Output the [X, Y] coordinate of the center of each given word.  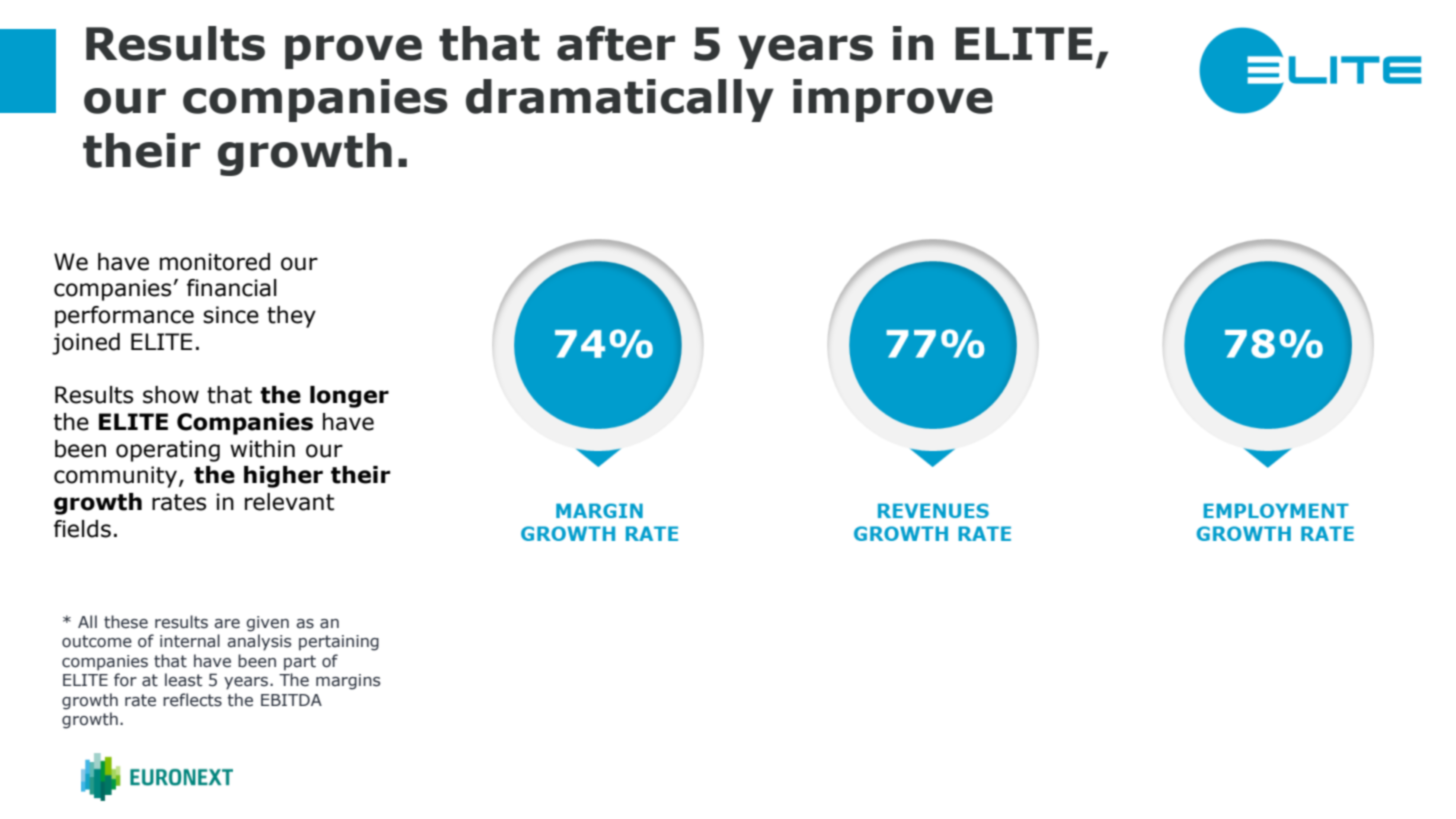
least [183, 680]
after [616, 43]
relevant [289, 502]
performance [124, 317]
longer [349, 397]
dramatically [620, 100]
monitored [215, 262]
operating [168, 451]
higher [283, 477]
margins [348, 682]
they [291, 317]
